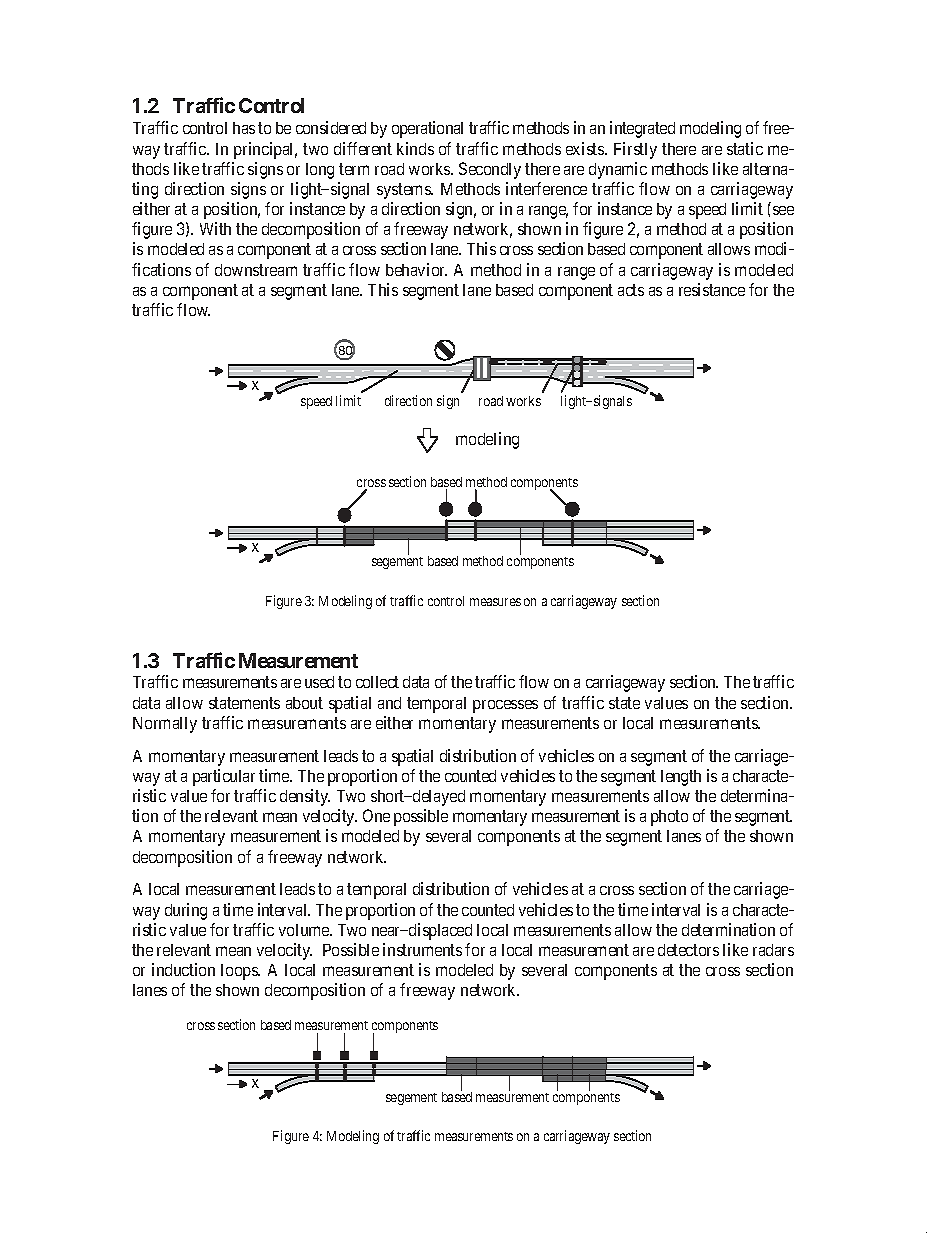 The image size is (952, 1233). What do you see at coordinates (745, 148) in the screenshot?
I see `static` at bounding box center [745, 148].
